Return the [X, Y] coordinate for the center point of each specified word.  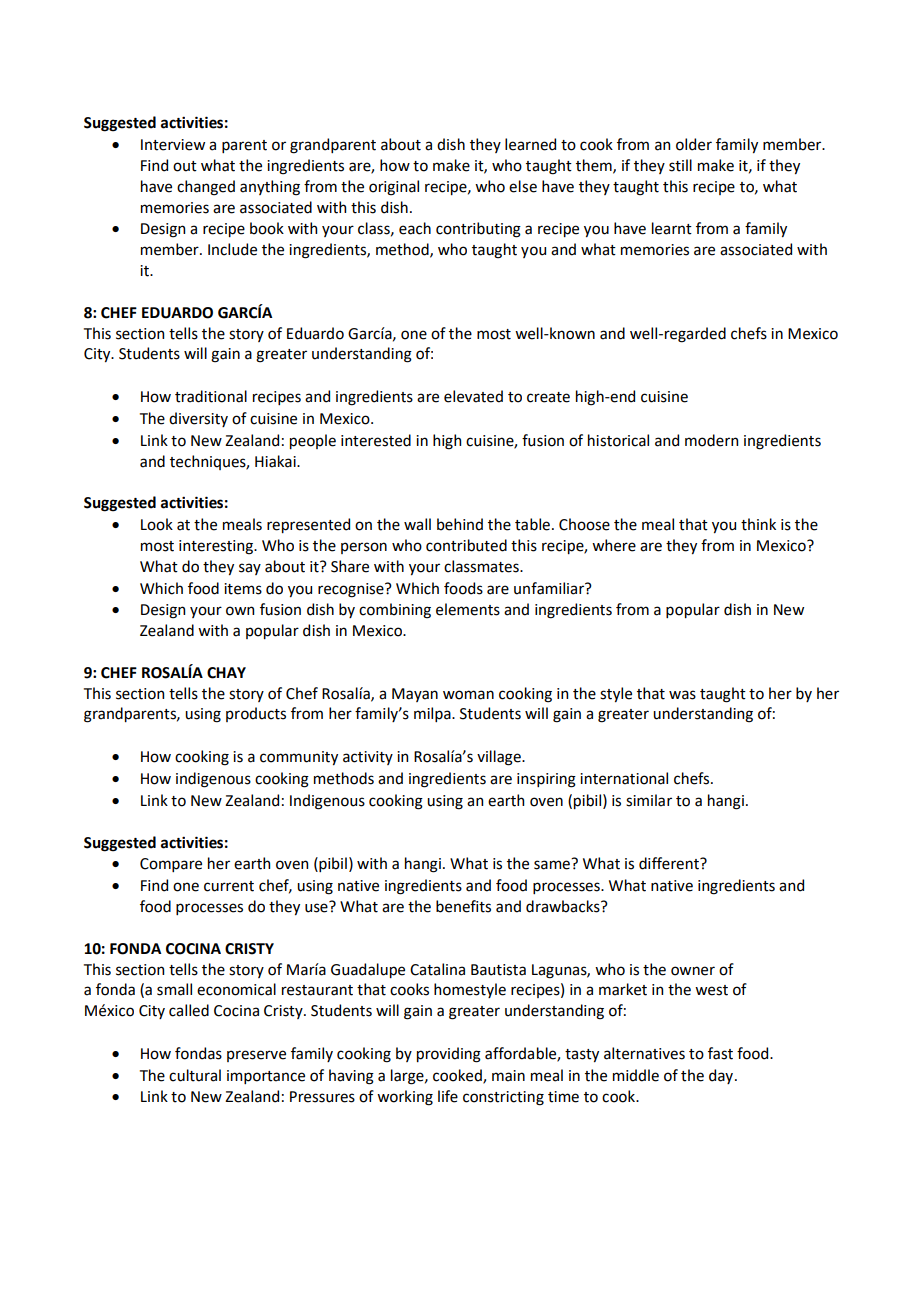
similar [649, 800]
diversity [198, 419]
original [394, 188]
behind [460, 524]
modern [711, 440]
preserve [256, 1056]
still [680, 165]
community [299, 758]
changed [206, 188]
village [500, 758]
